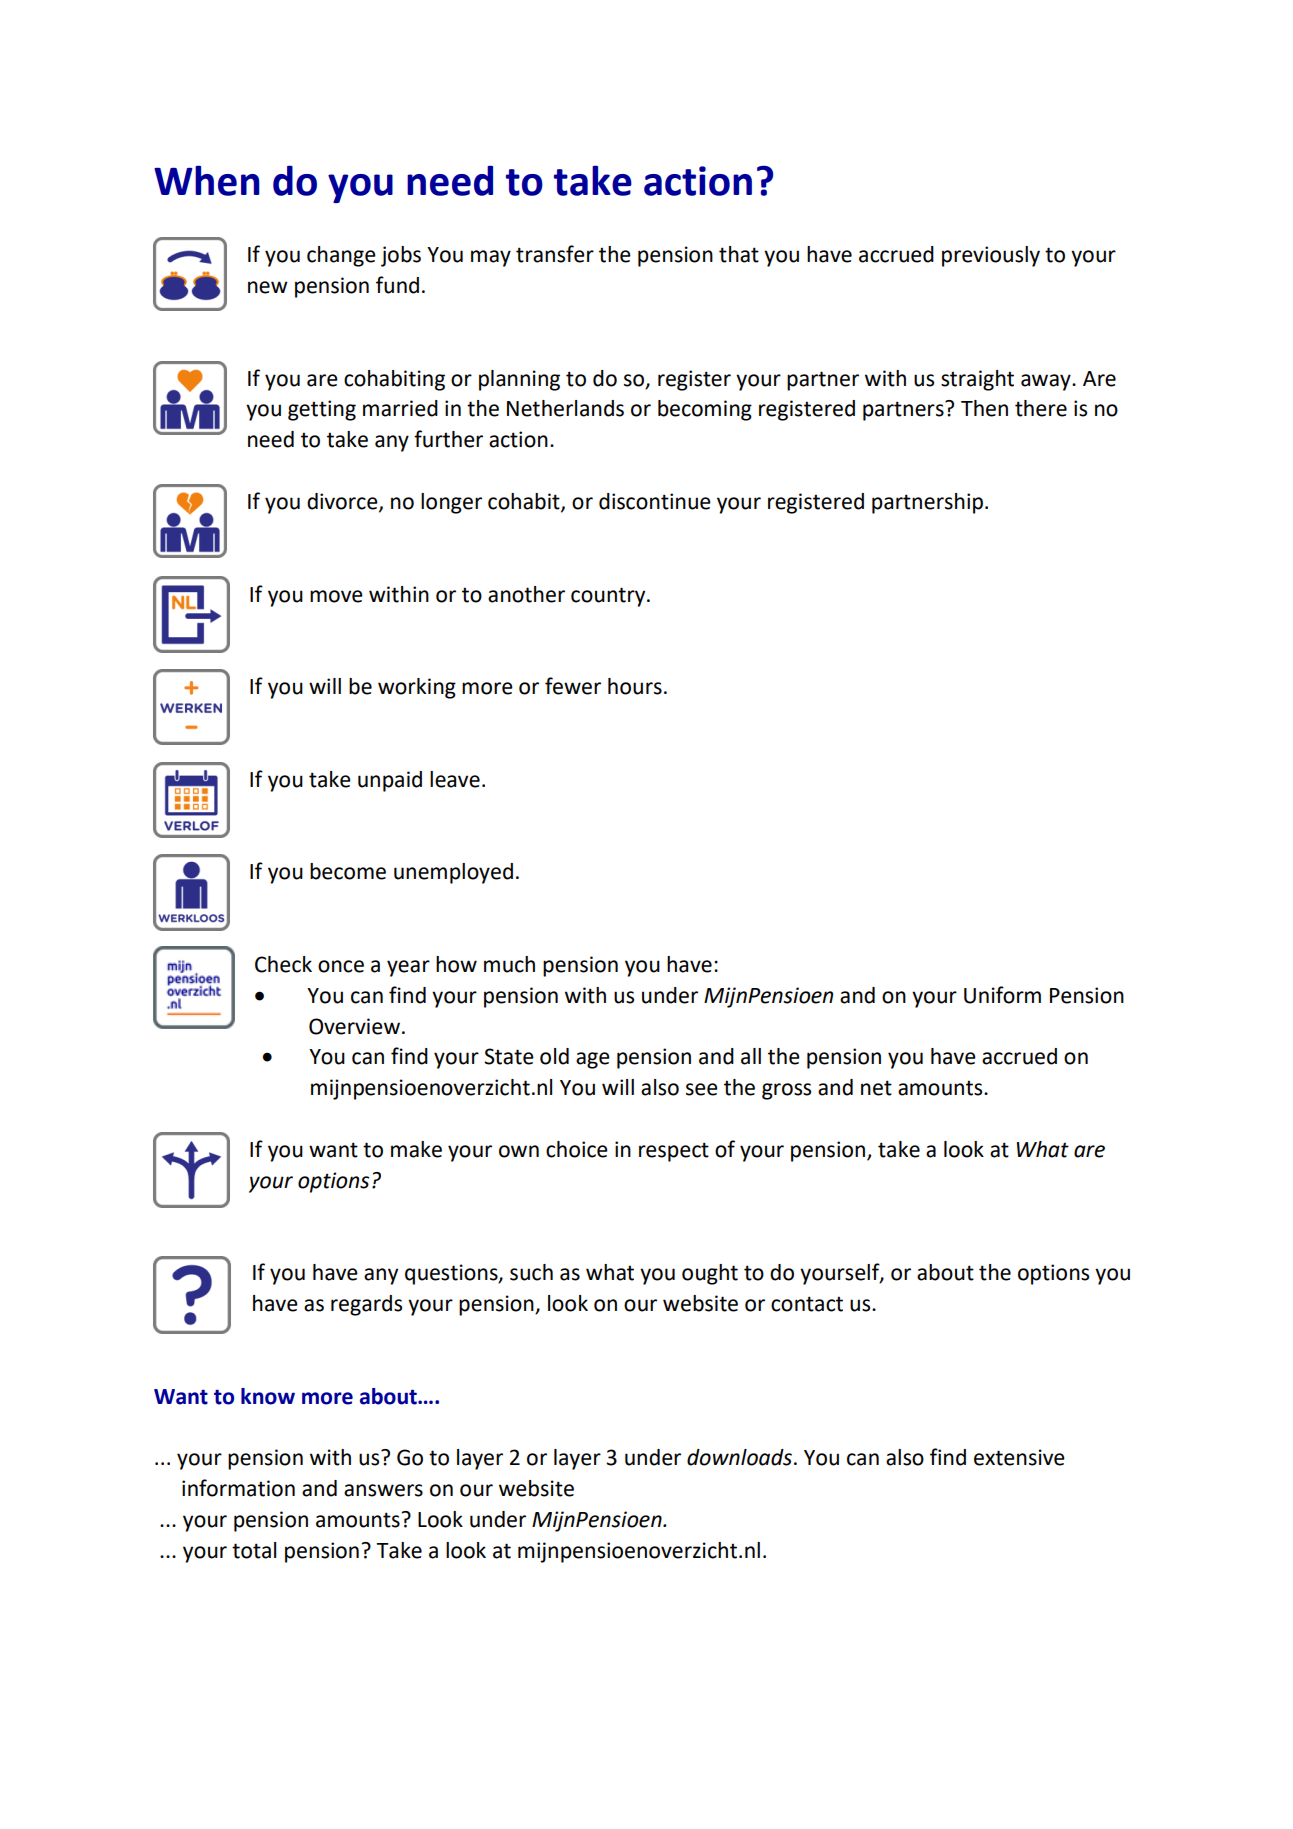 Image resolution: width=1293 pixels, height=1829 pixels. I want to click on total, so click(254, 1550).
